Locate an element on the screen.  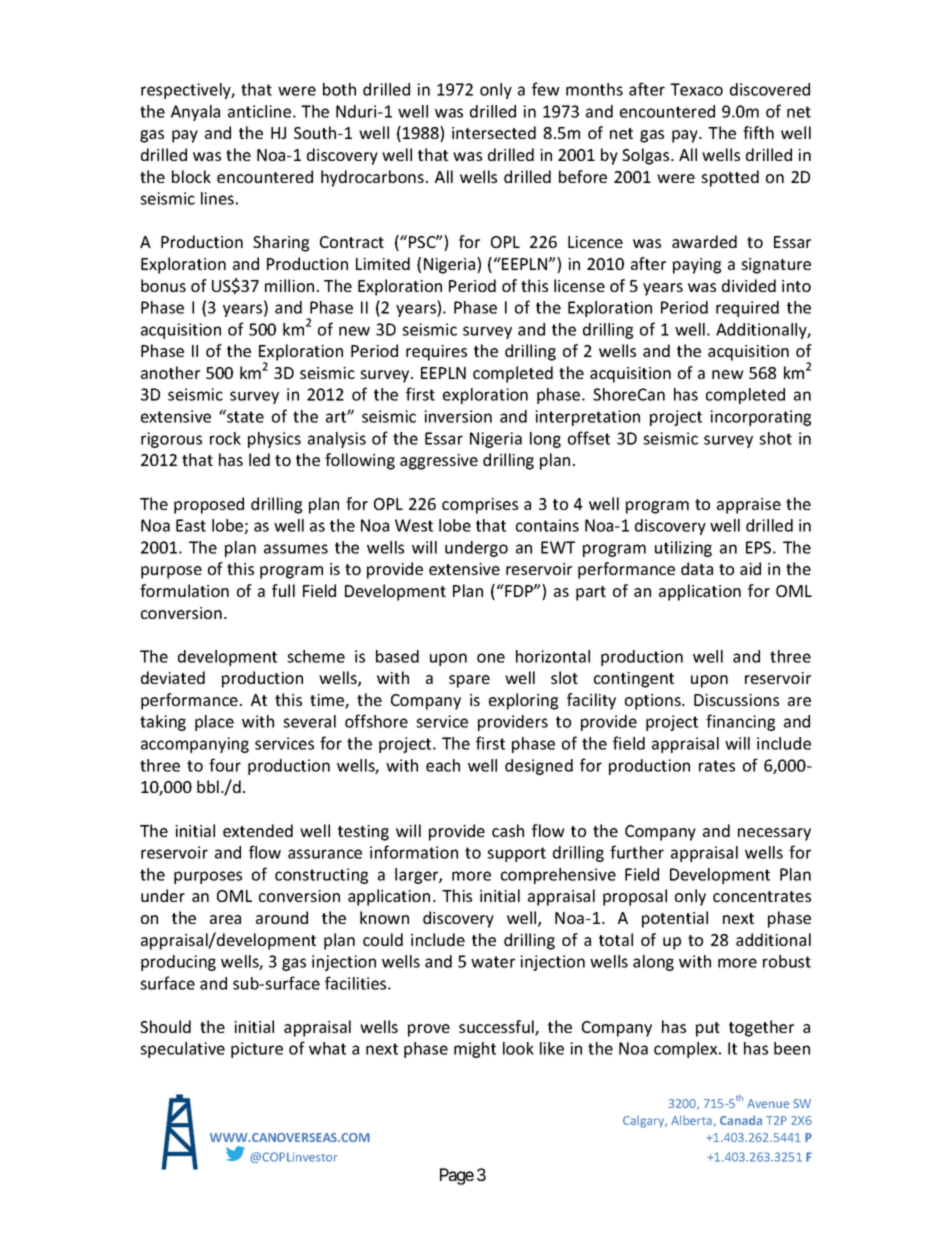
Canada is located at coordinates (741, 1120).
